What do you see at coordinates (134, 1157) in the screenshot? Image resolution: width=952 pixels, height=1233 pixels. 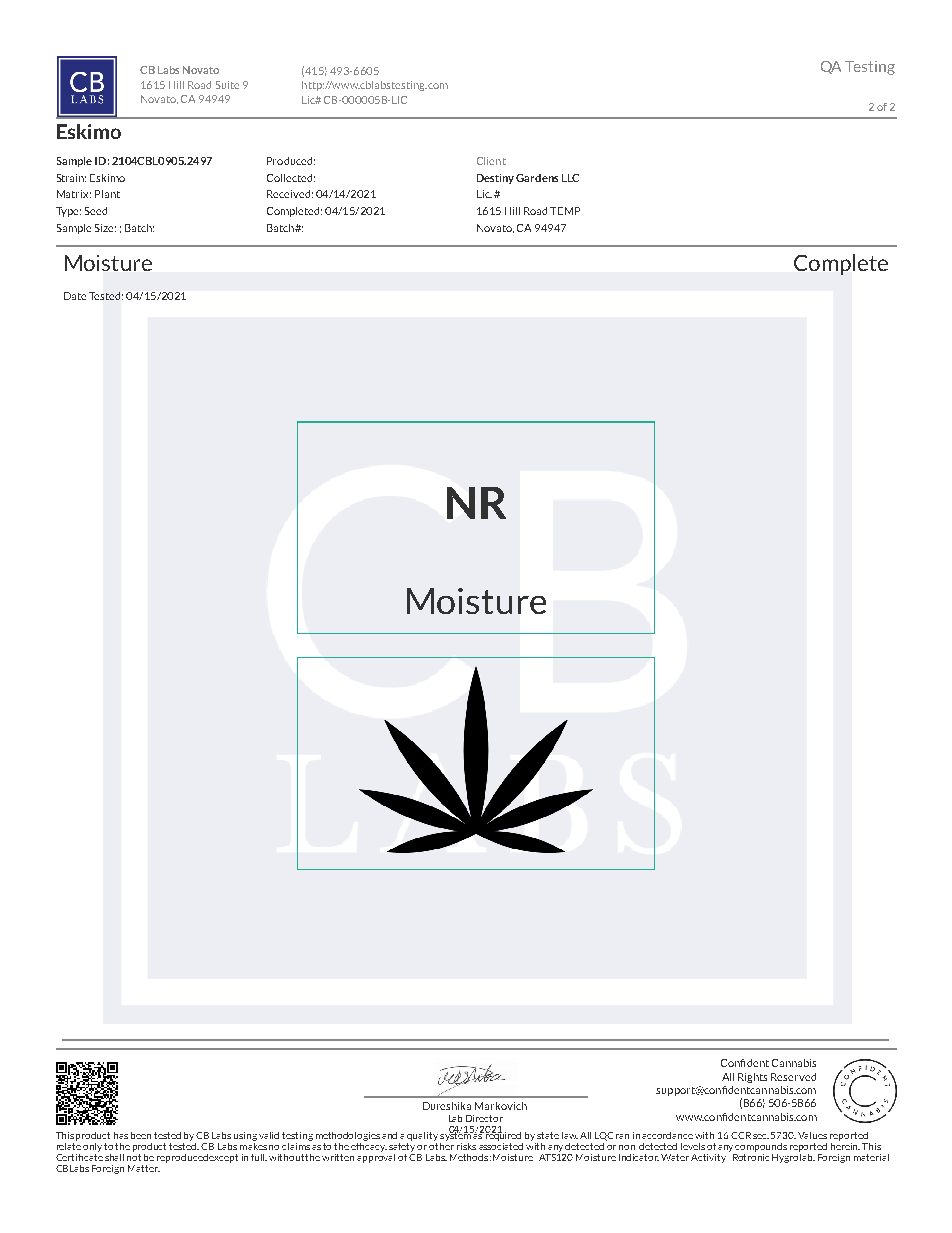 I see `not` at bounding box center [134, 1157].
